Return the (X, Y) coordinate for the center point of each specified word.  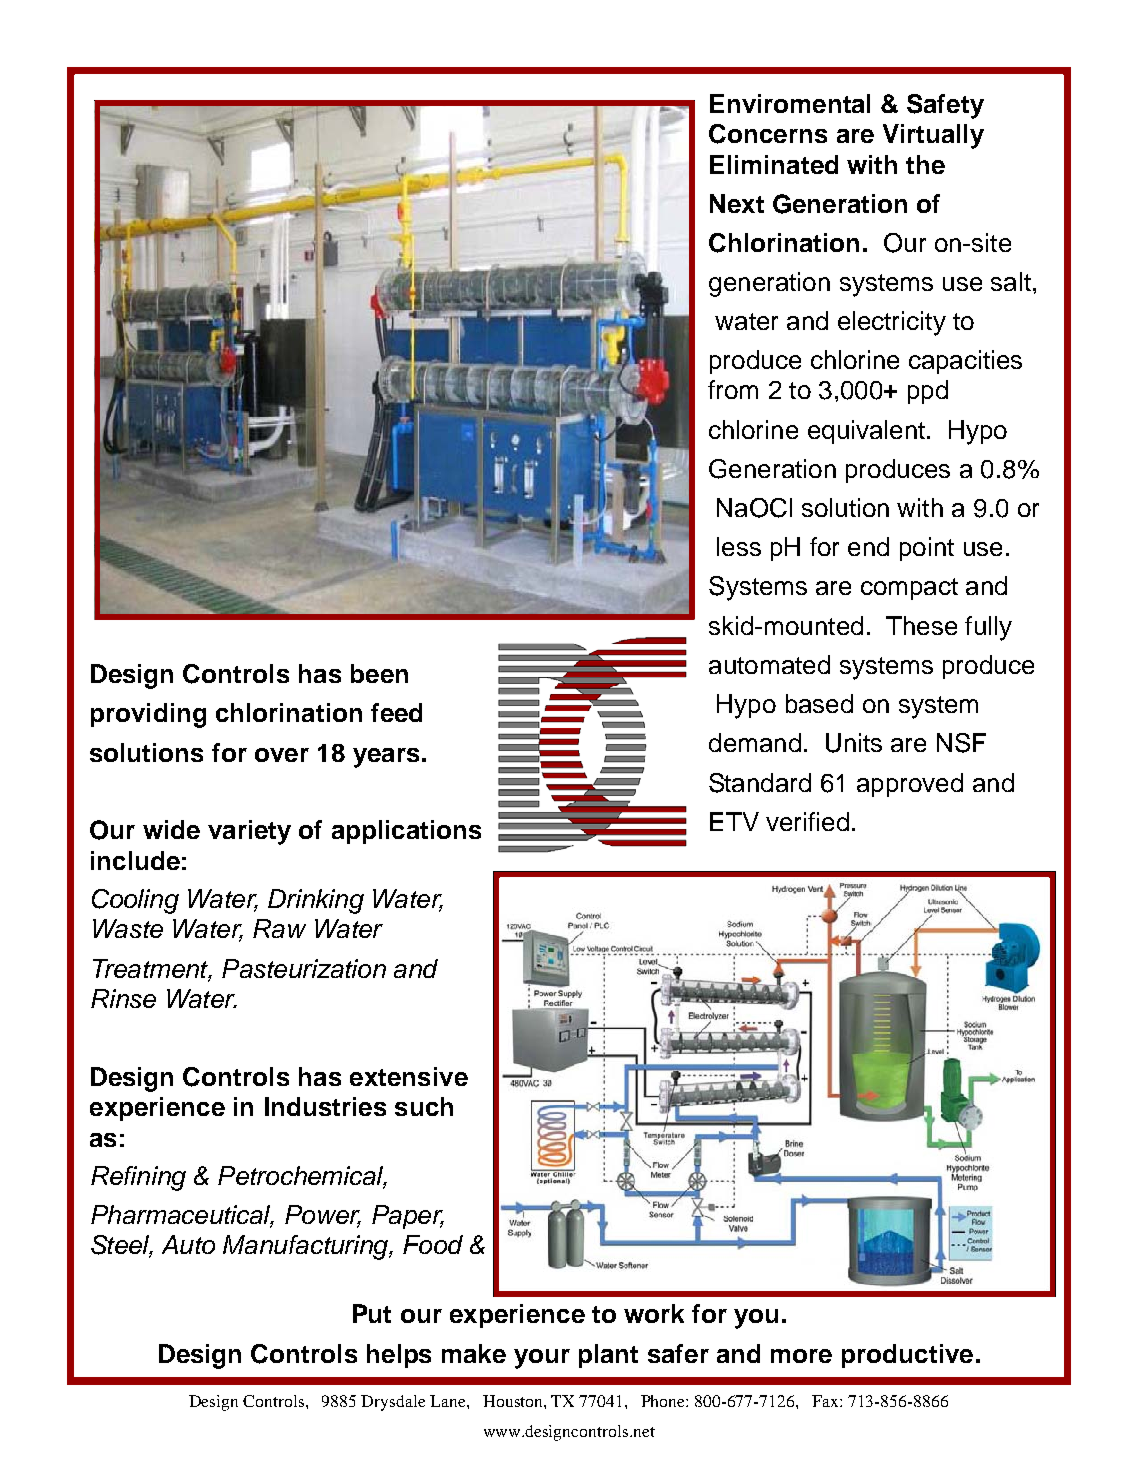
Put (372, 1313)
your (542, 1359)
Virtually (933, 136)
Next (737, 203)
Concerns (768, 134)
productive (907, 1356)
